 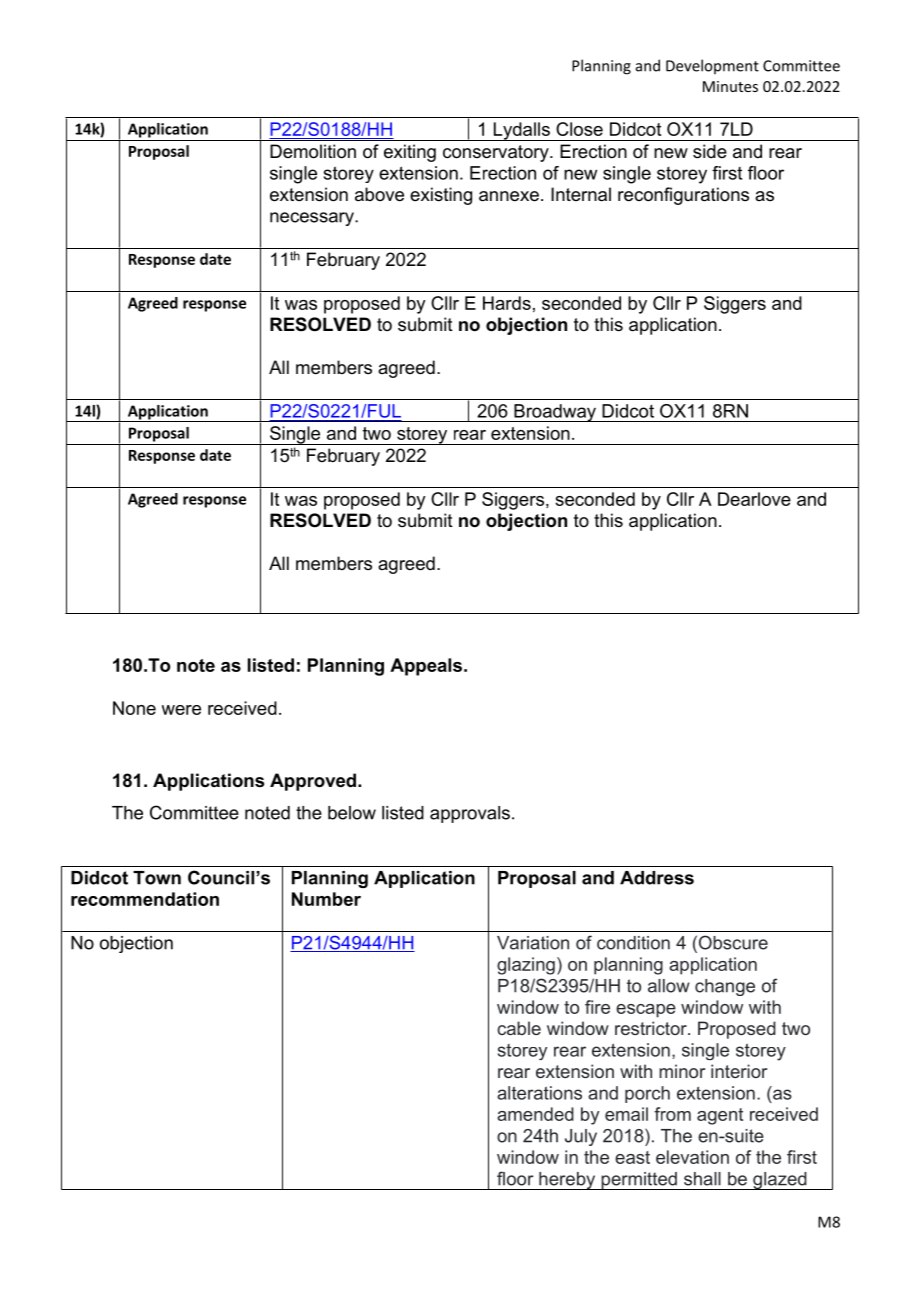 What do you see at coordinates (313, 151) in the screenshot?
I see `Demolition` at bounding box center [313, 151].
